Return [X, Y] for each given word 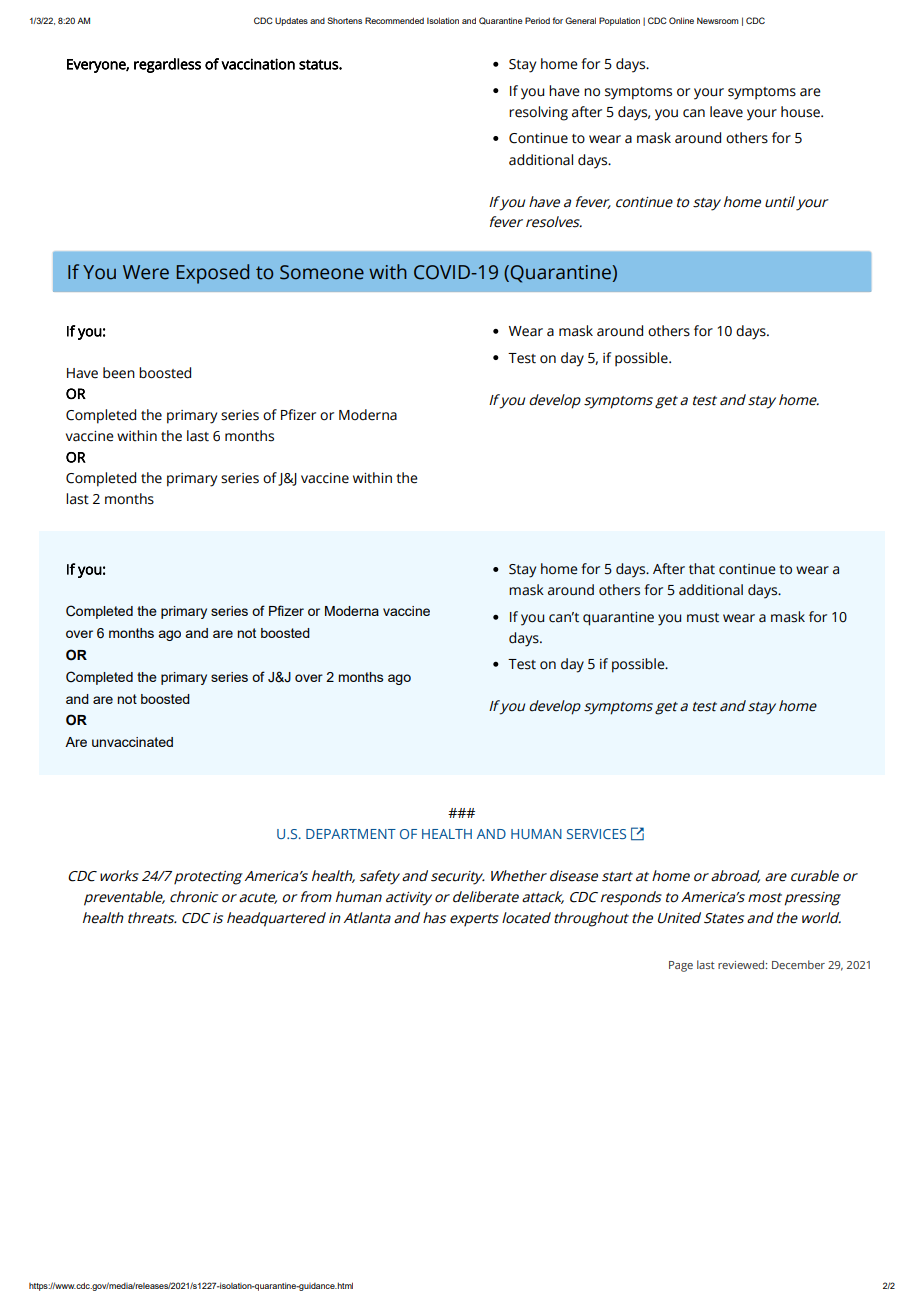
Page [681, 966]
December [798, 964]
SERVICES [596, 834]
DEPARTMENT [351, 834]
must [703, 618]
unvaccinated [132, 742]
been [119, 373]
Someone [322, 272]
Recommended [394, 20]
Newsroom [718, 20]
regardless [167, 65]
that [702, 569]
